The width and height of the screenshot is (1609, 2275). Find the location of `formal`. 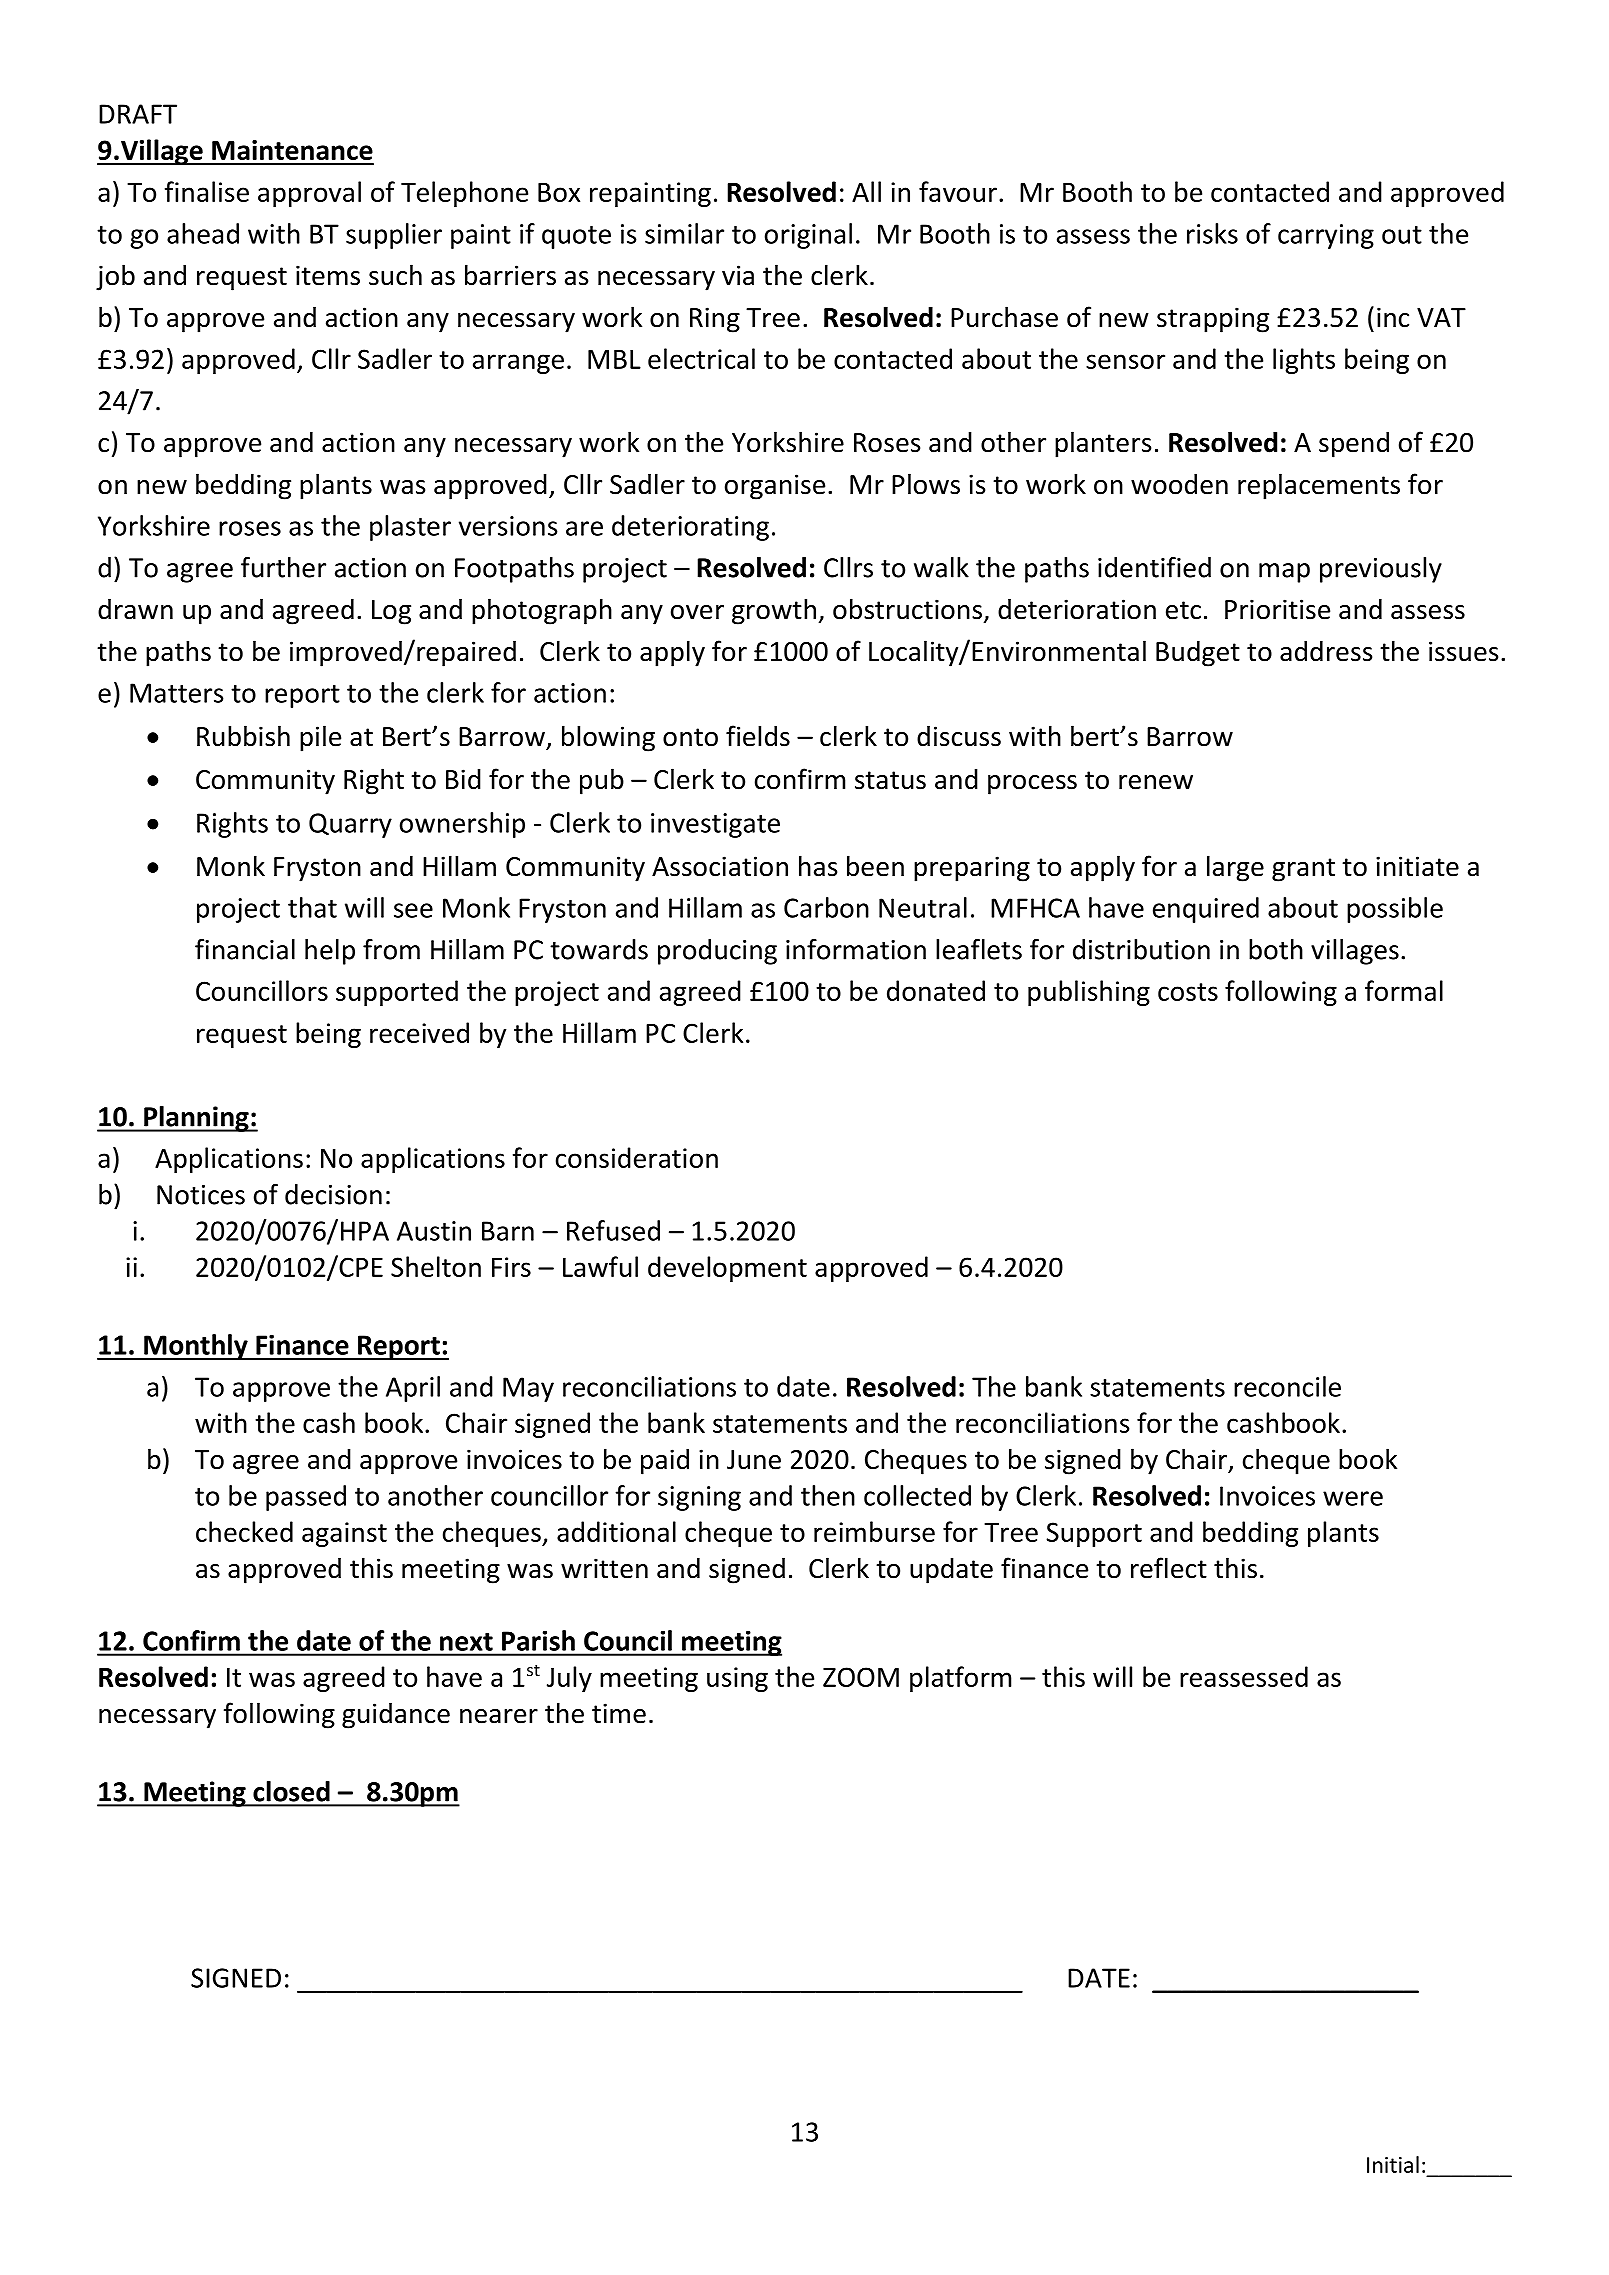

formal is located at coordinates (1404, 990).
